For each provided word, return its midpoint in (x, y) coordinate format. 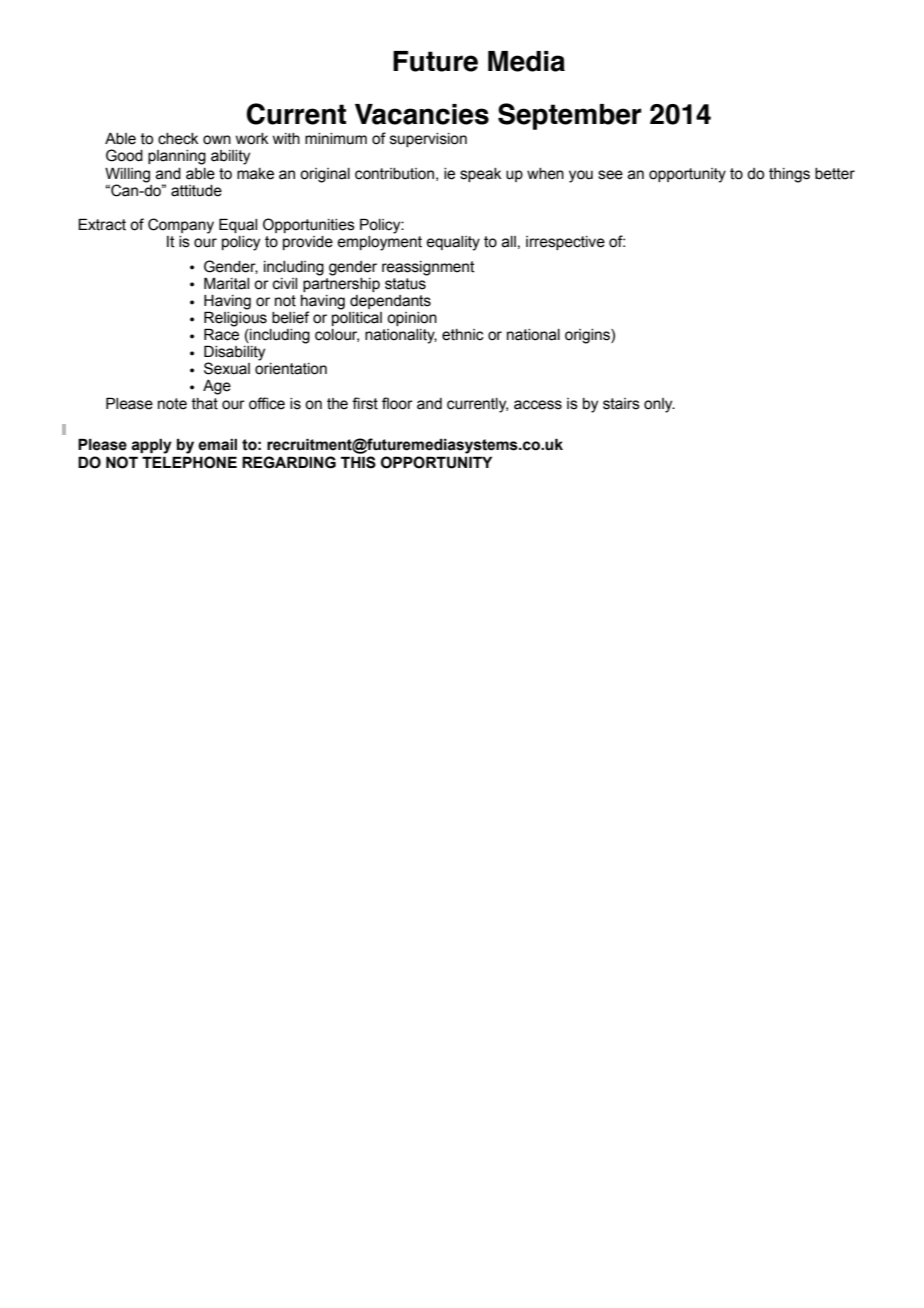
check (178, 139)
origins (588, 336)
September (570, 116)
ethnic (463, 335)
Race (221, 334)
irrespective (565, 243)
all (509, 242)
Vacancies (422, 114)
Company (181, 226)
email (217, 445)
